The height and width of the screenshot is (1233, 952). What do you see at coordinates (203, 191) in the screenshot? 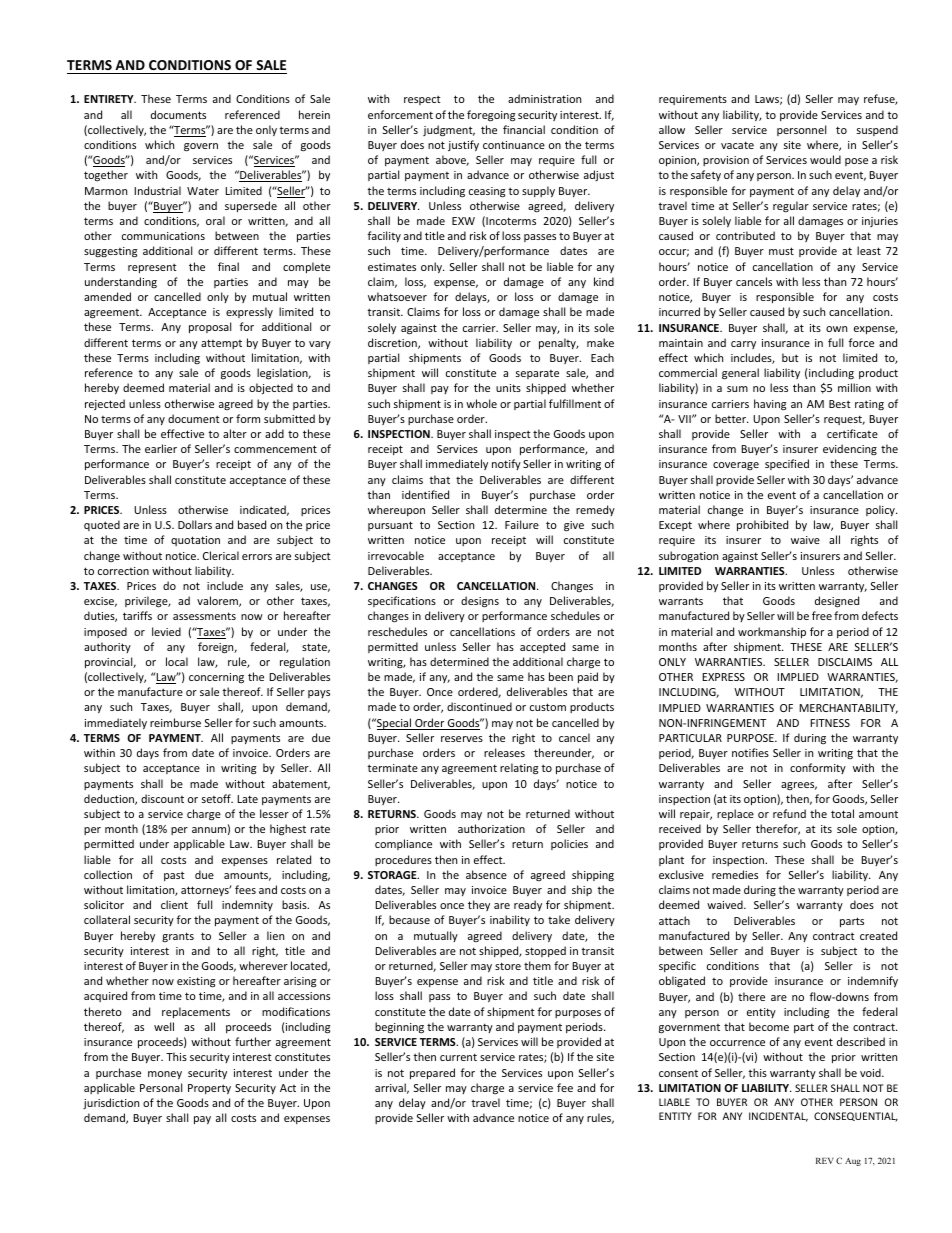
I see `Water` at bounding box center [203, 191].
